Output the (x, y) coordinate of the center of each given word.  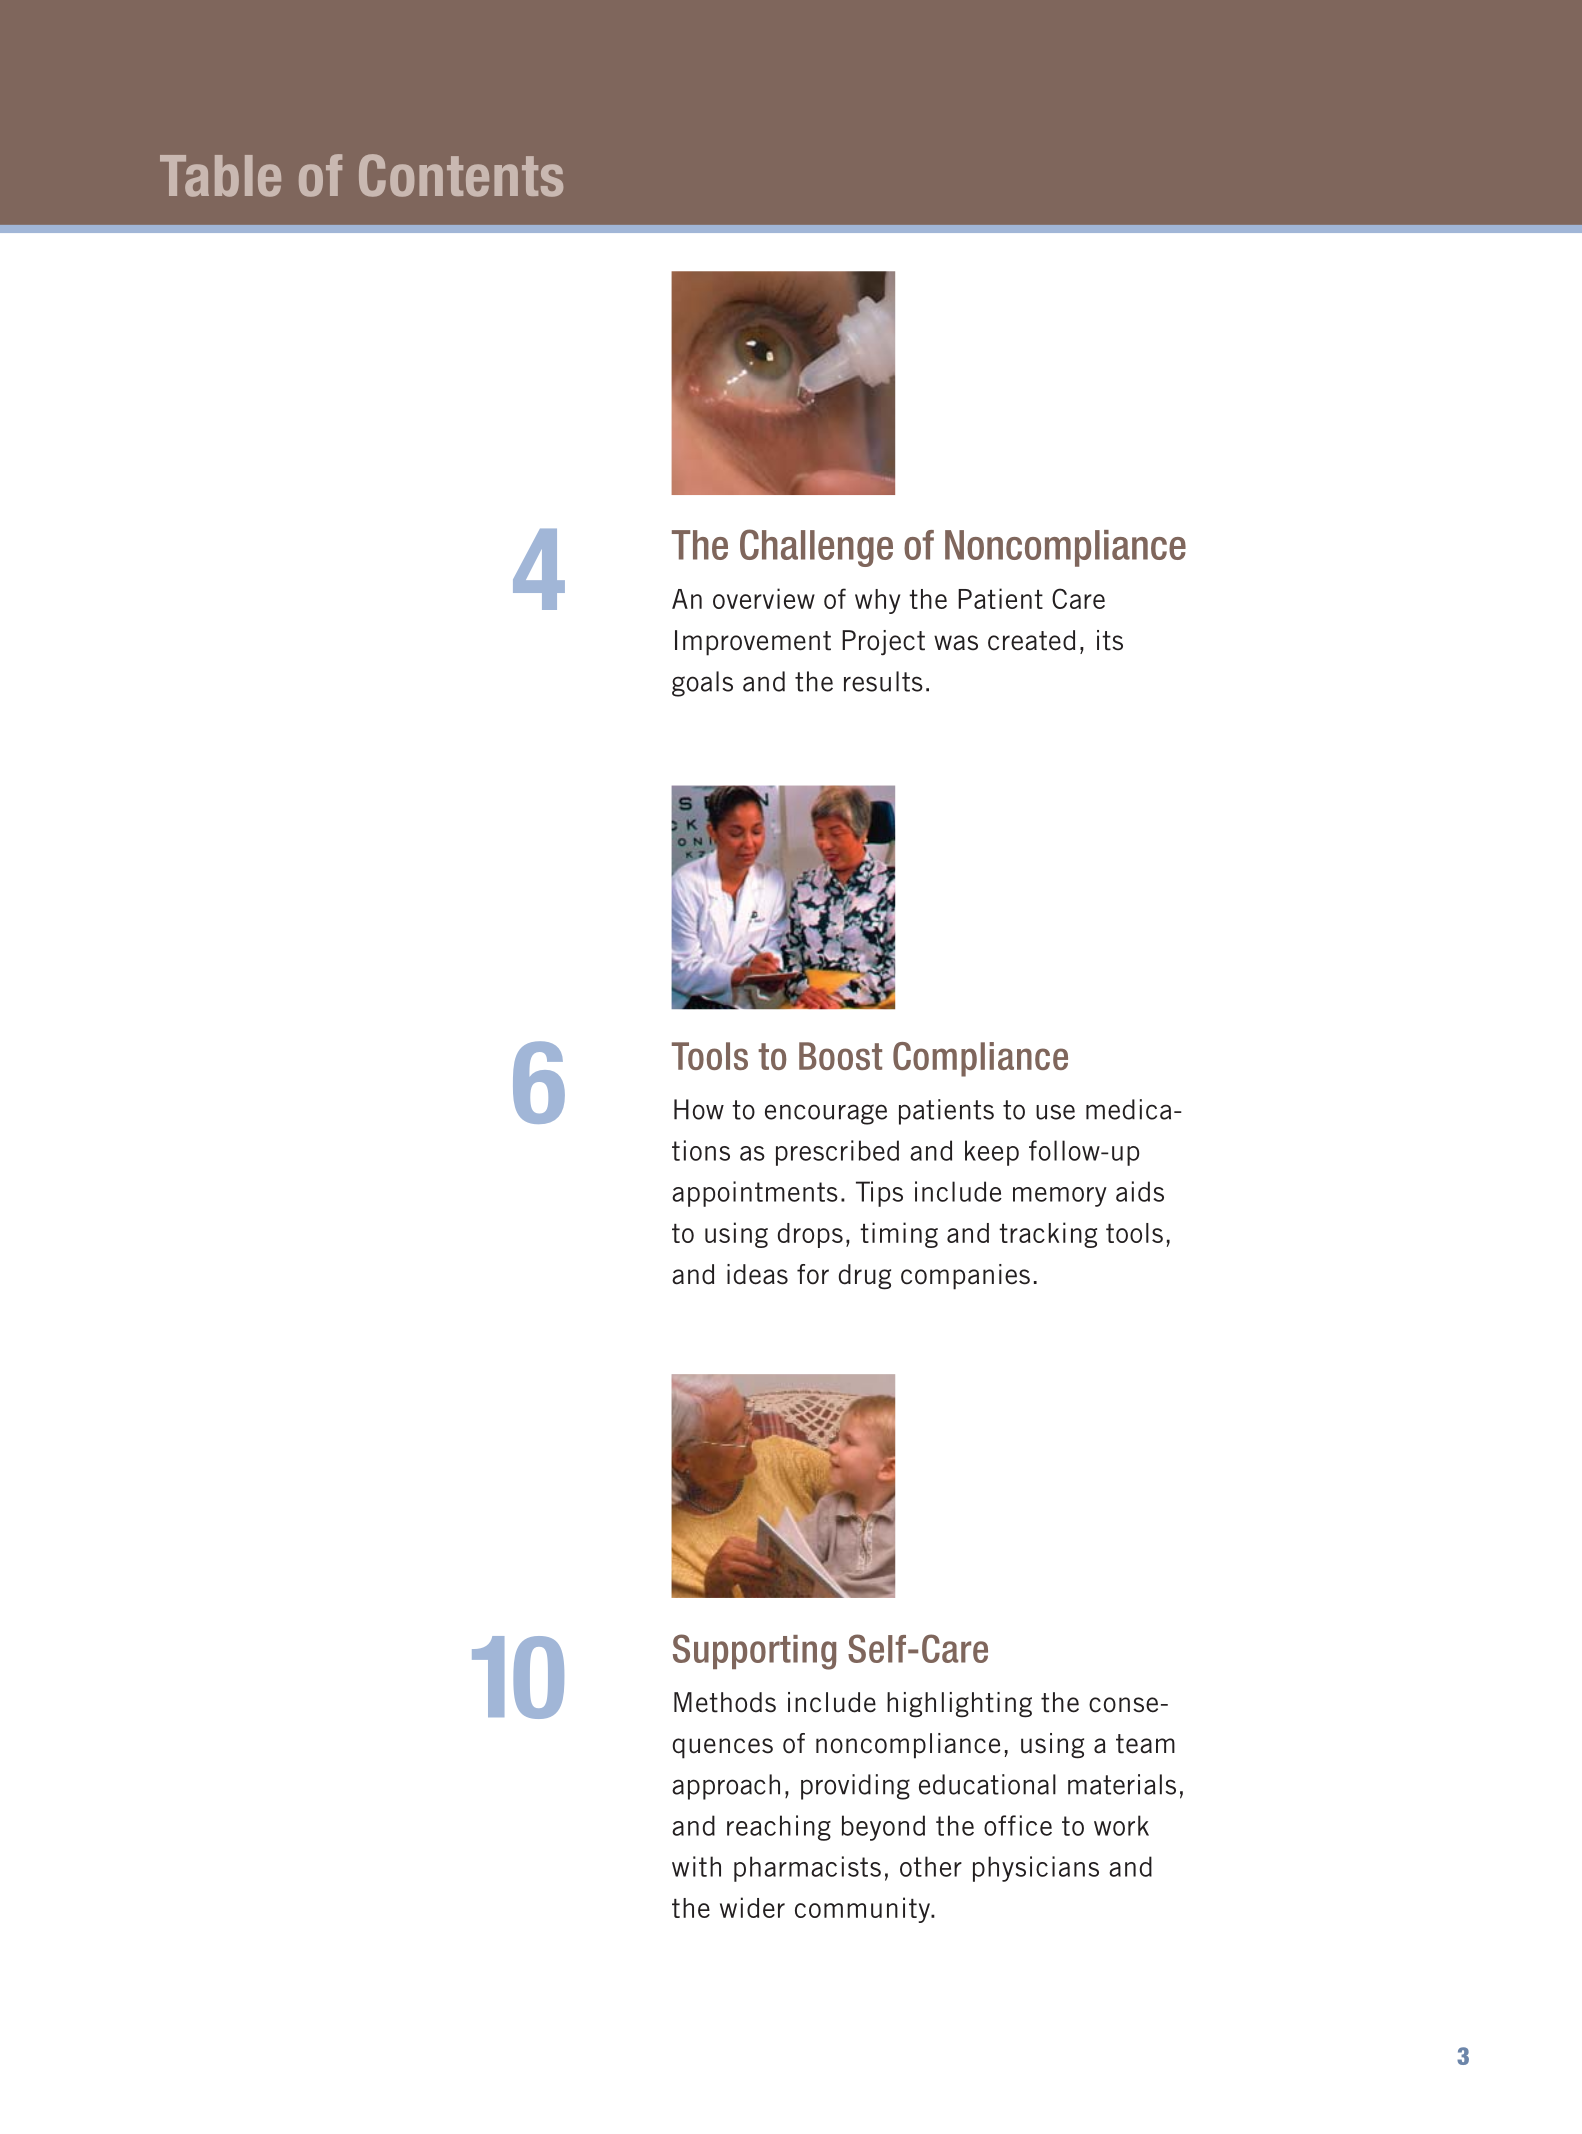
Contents (461, 175)
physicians (1036, 1869)
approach (726, 1787)
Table (220, 176)
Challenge (816, 548)
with (696, 1866)
